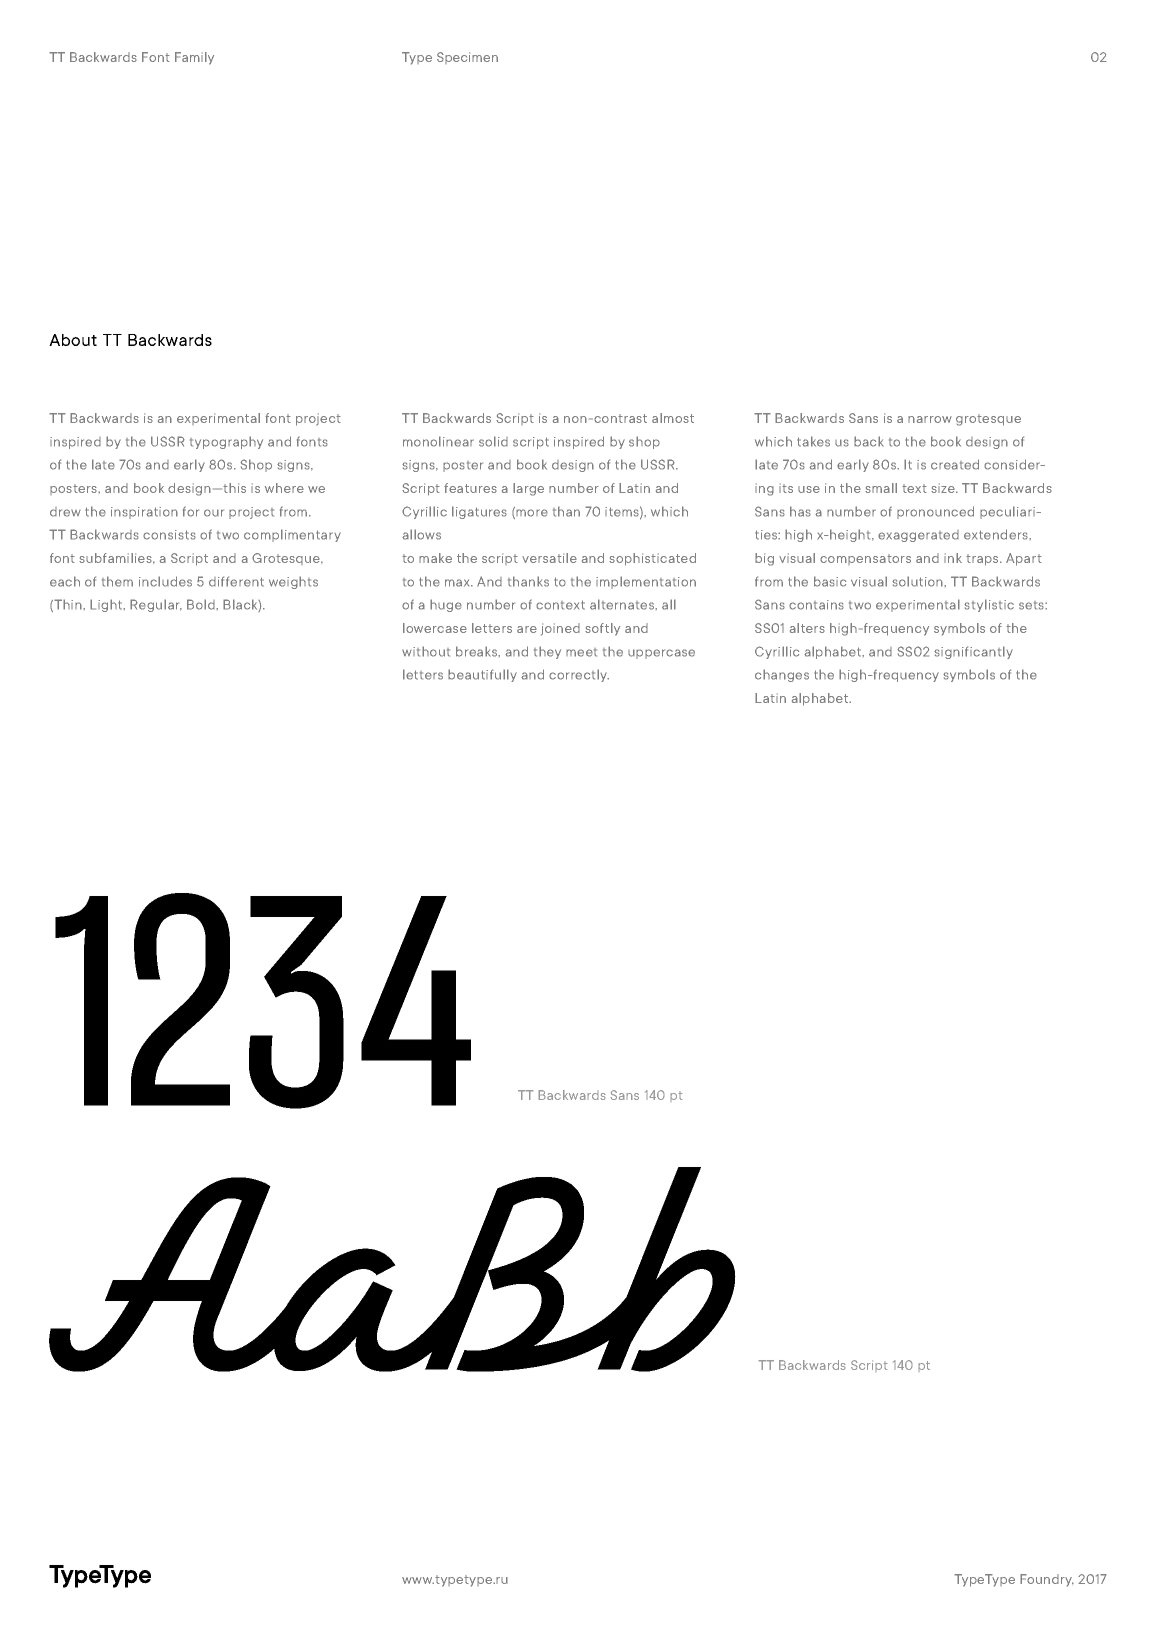 The image size is (1157, 1637). What do you see at coordinates (1047, 1580) in the screenshot?
I see `Foundry` at bounding box center [1047, 1580].
